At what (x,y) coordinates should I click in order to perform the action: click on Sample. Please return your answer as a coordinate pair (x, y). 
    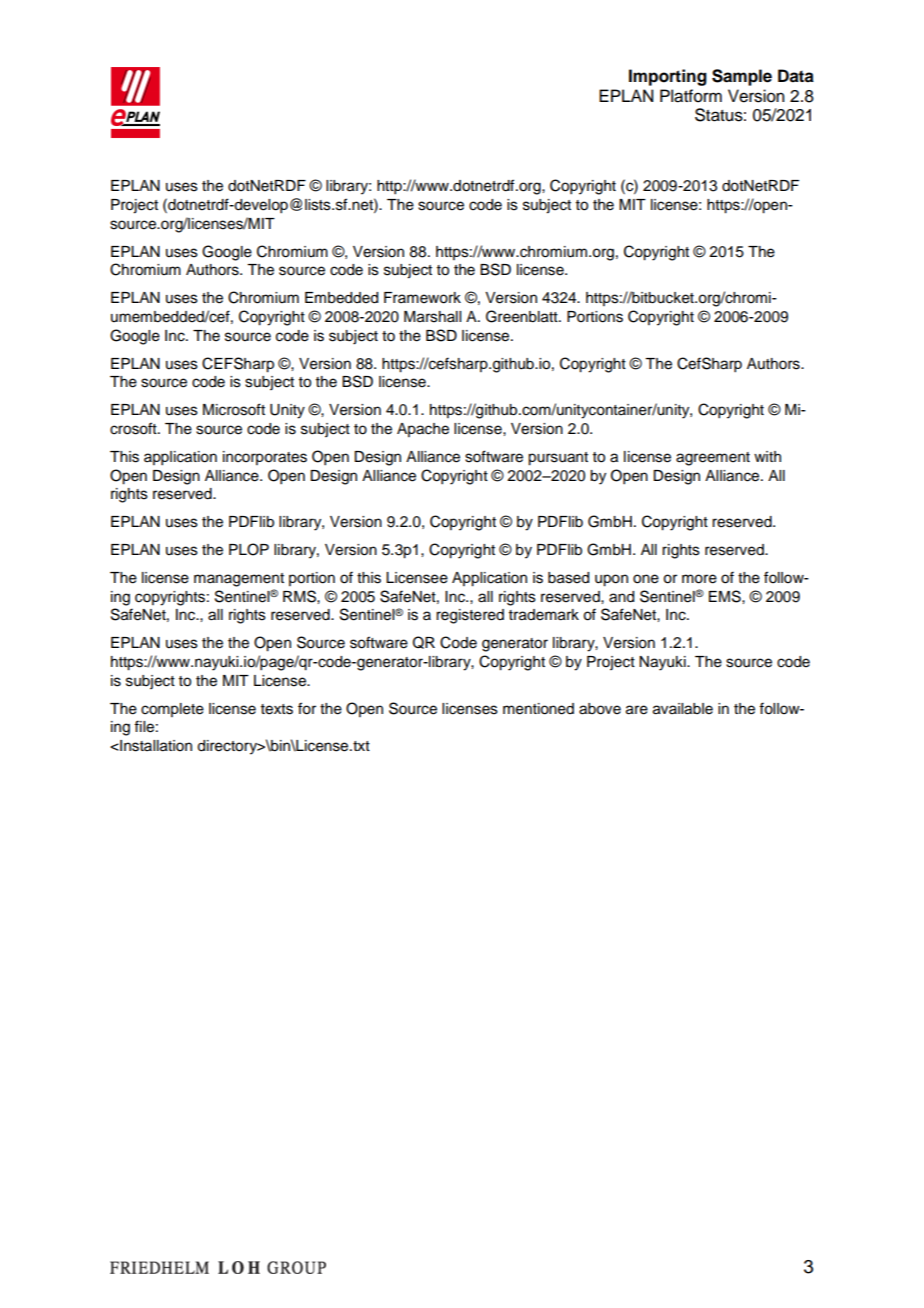
    Looking at the image, I should click on (742, 77).
